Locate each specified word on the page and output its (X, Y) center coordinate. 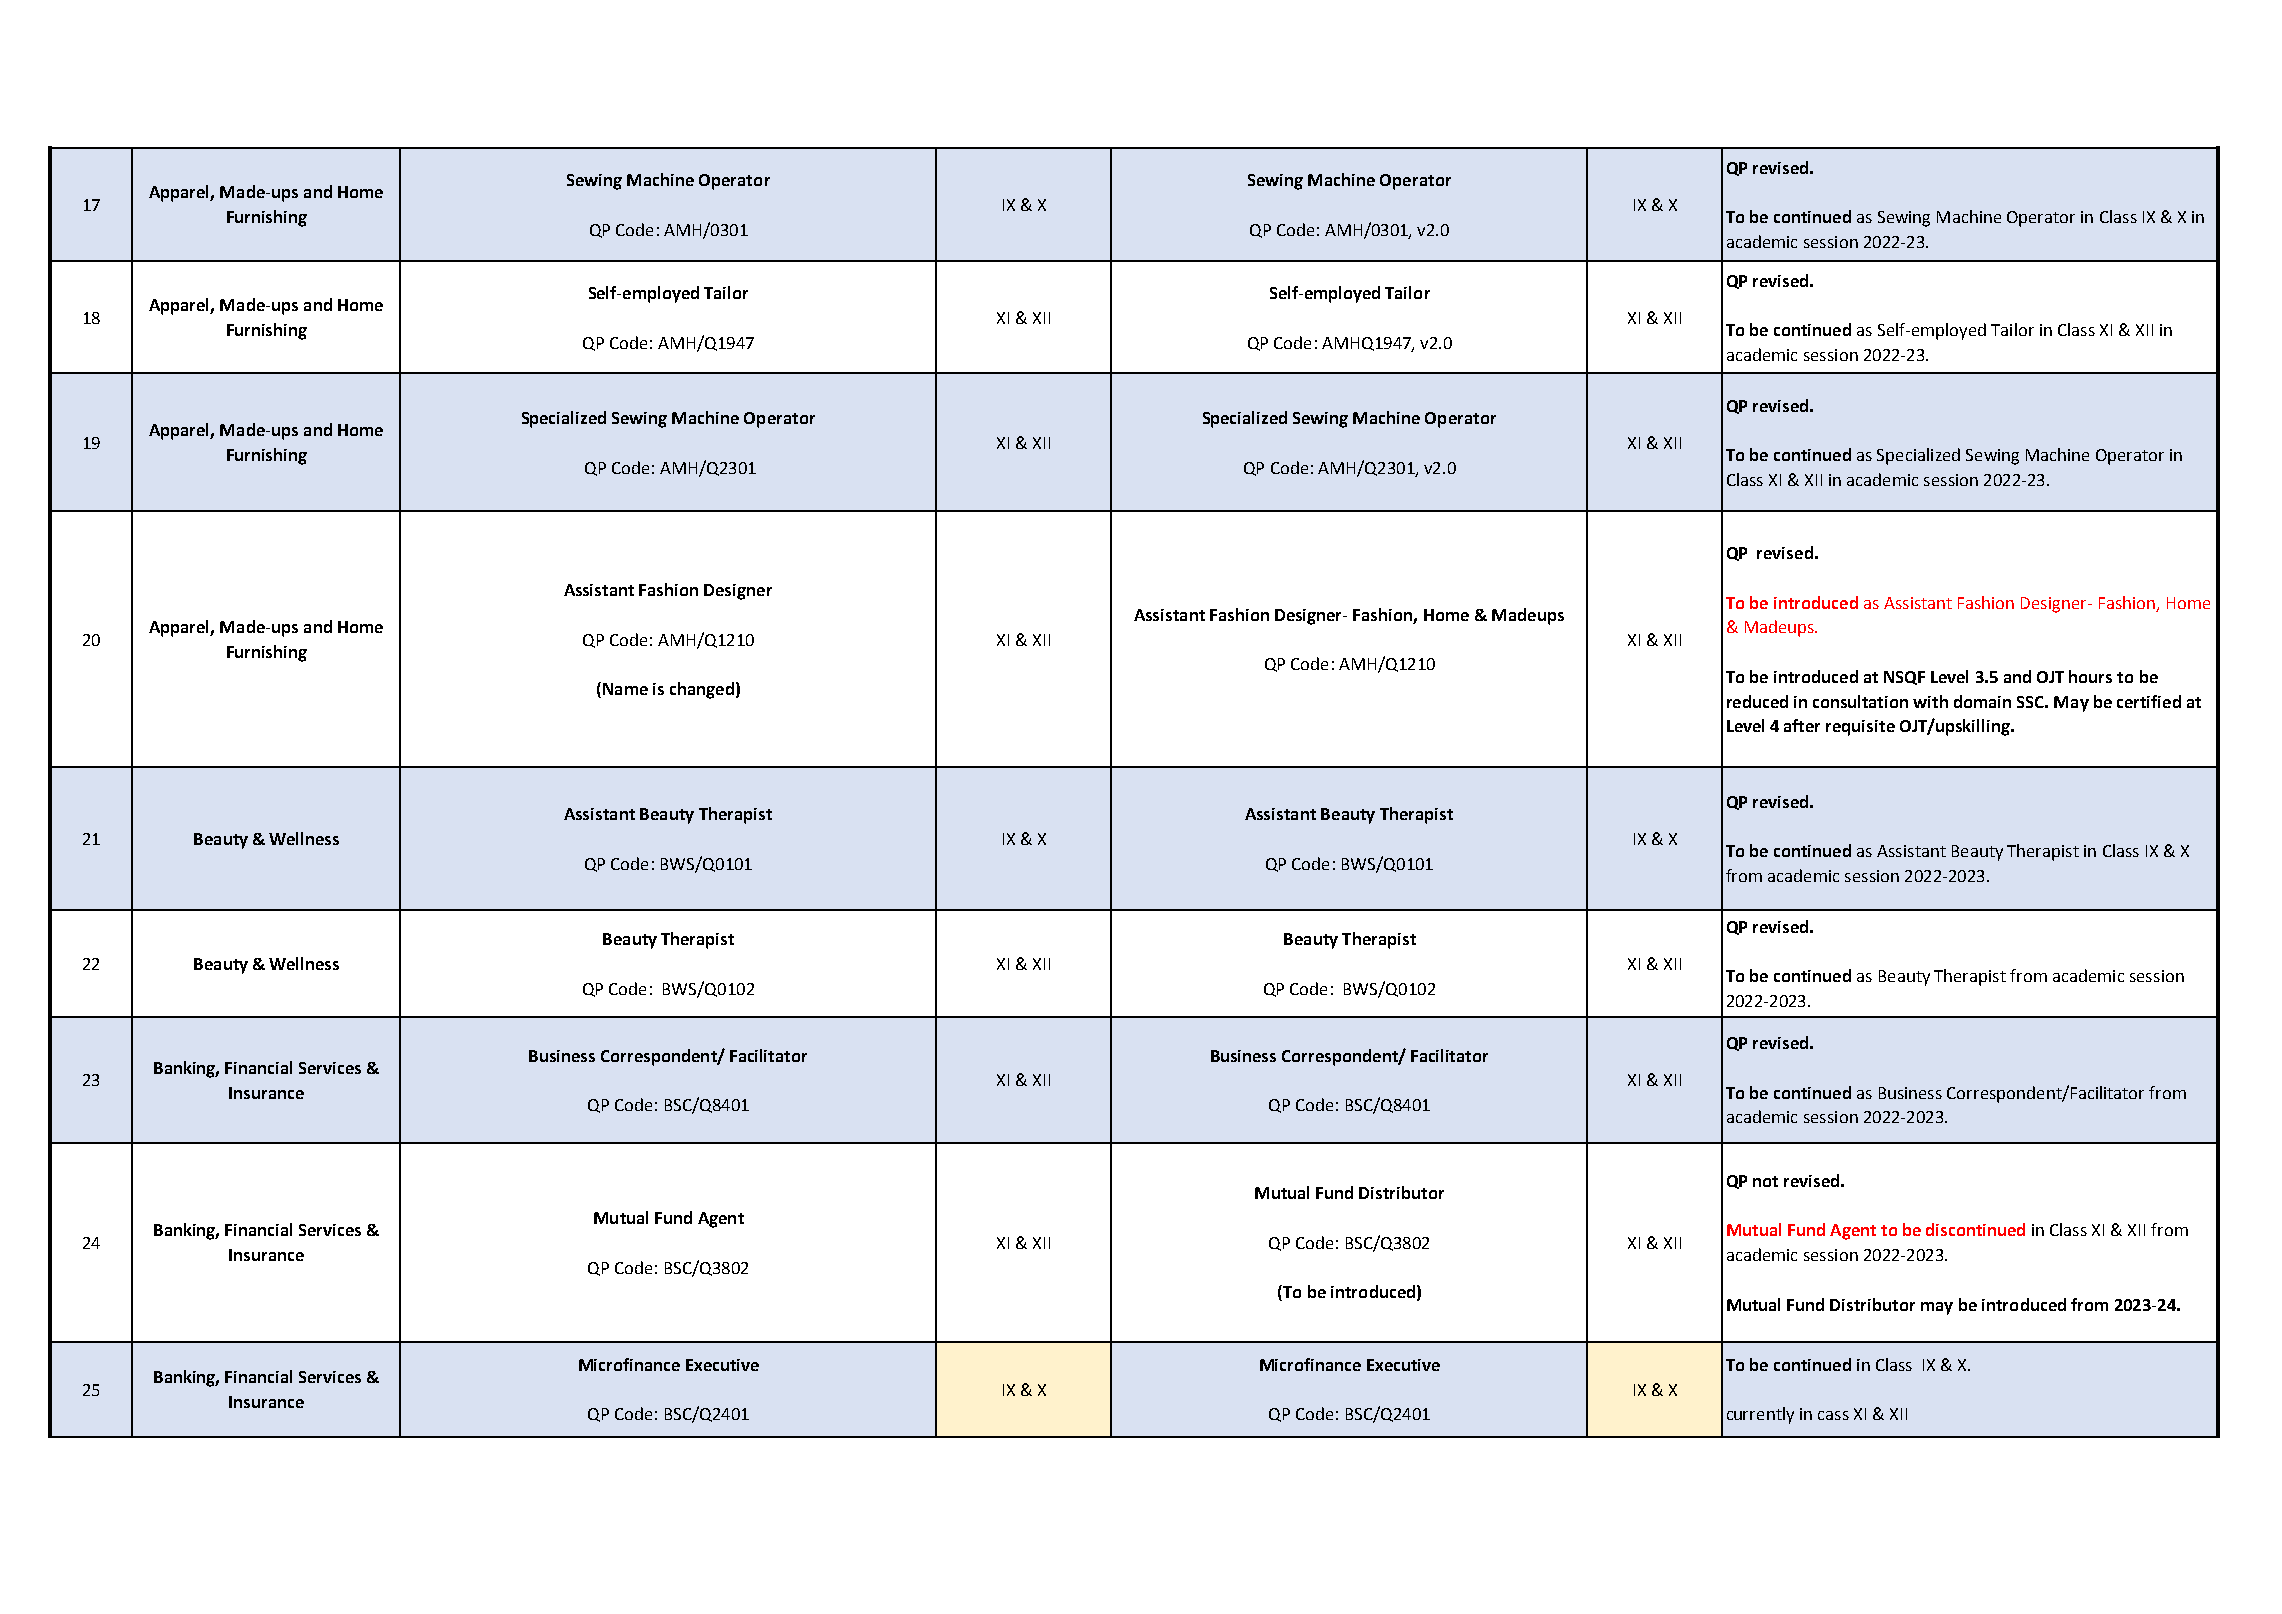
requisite (1860, 728)
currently (1760, 1415)
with (1930, 701)
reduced (1757, 701)
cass (1833, 1415)
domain (1982, 701)
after (1802, 725)
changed (702, 690)
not (1765, 1181)
